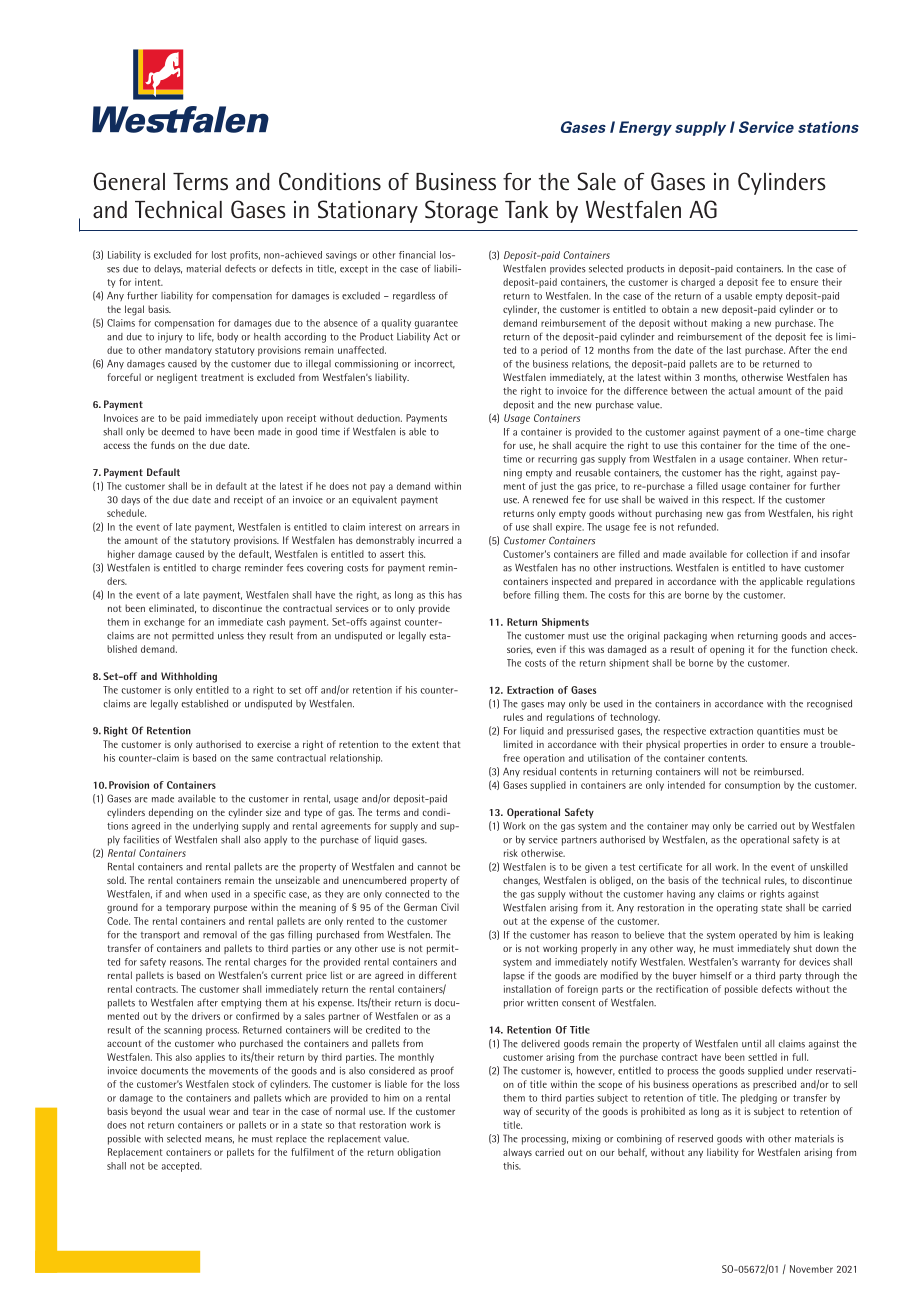  I want to click on always, so click(517, 1153).
